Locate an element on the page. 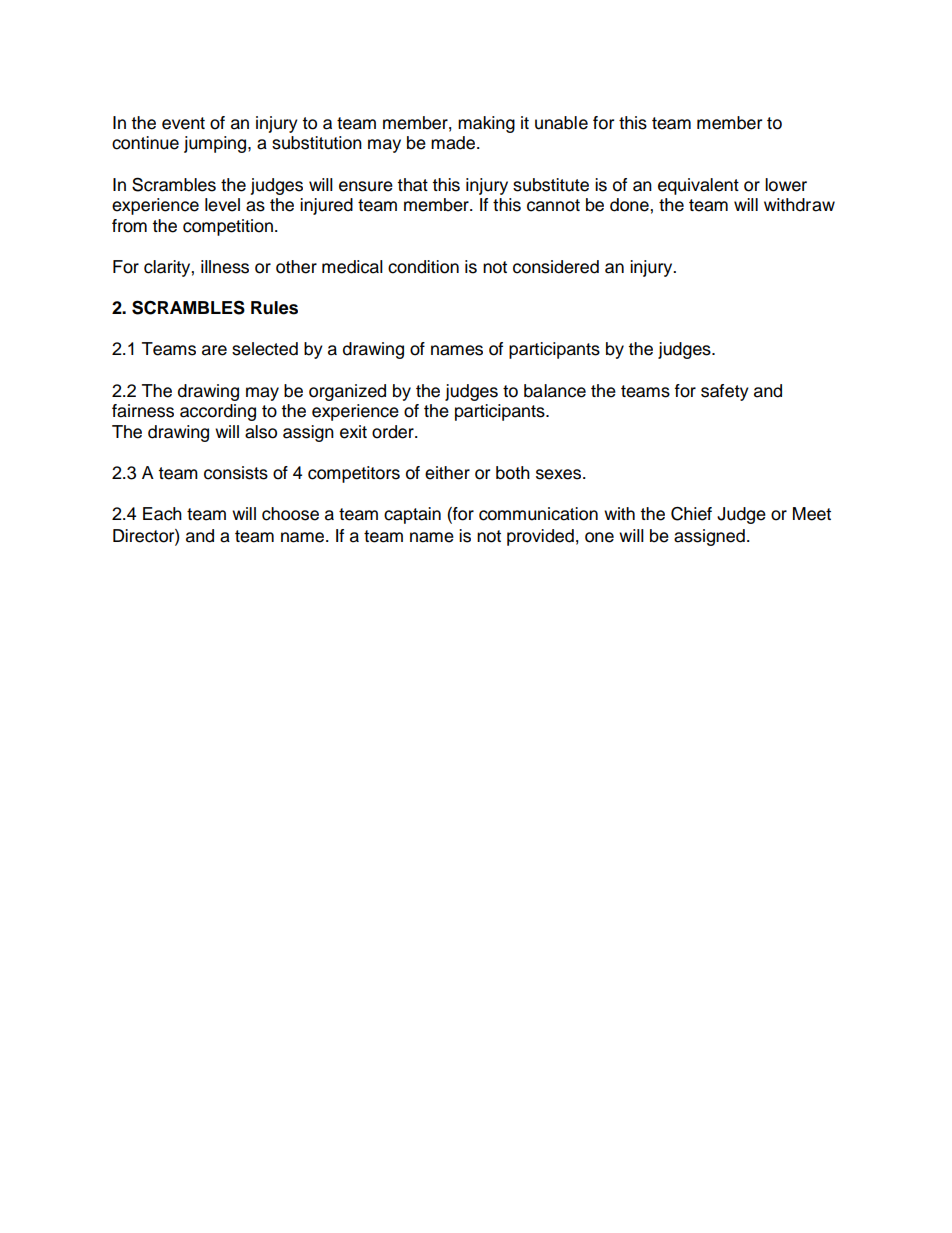 This image has width=952, height=1233. Rules is located at coordinates (274, 308).
